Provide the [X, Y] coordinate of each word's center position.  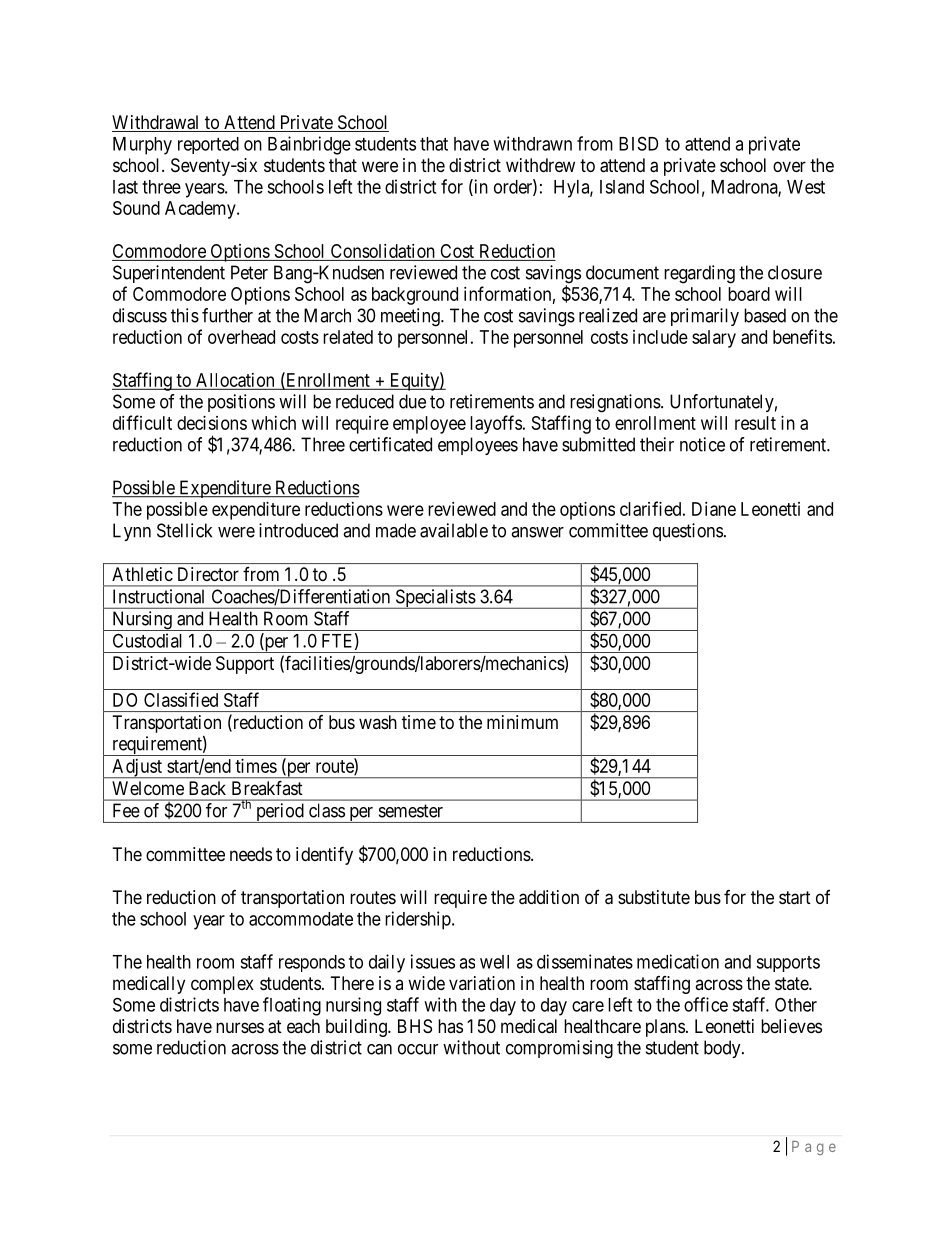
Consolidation [382, 252]
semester [411, 811]
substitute [654, 897]
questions [688, 532]
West [806, 187]
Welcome [148, 788]
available [454, 530]
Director [208, 574]
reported [208, 145]
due [412, 401]
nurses [240, 1027]
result [755, 423]
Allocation [235, 381]
